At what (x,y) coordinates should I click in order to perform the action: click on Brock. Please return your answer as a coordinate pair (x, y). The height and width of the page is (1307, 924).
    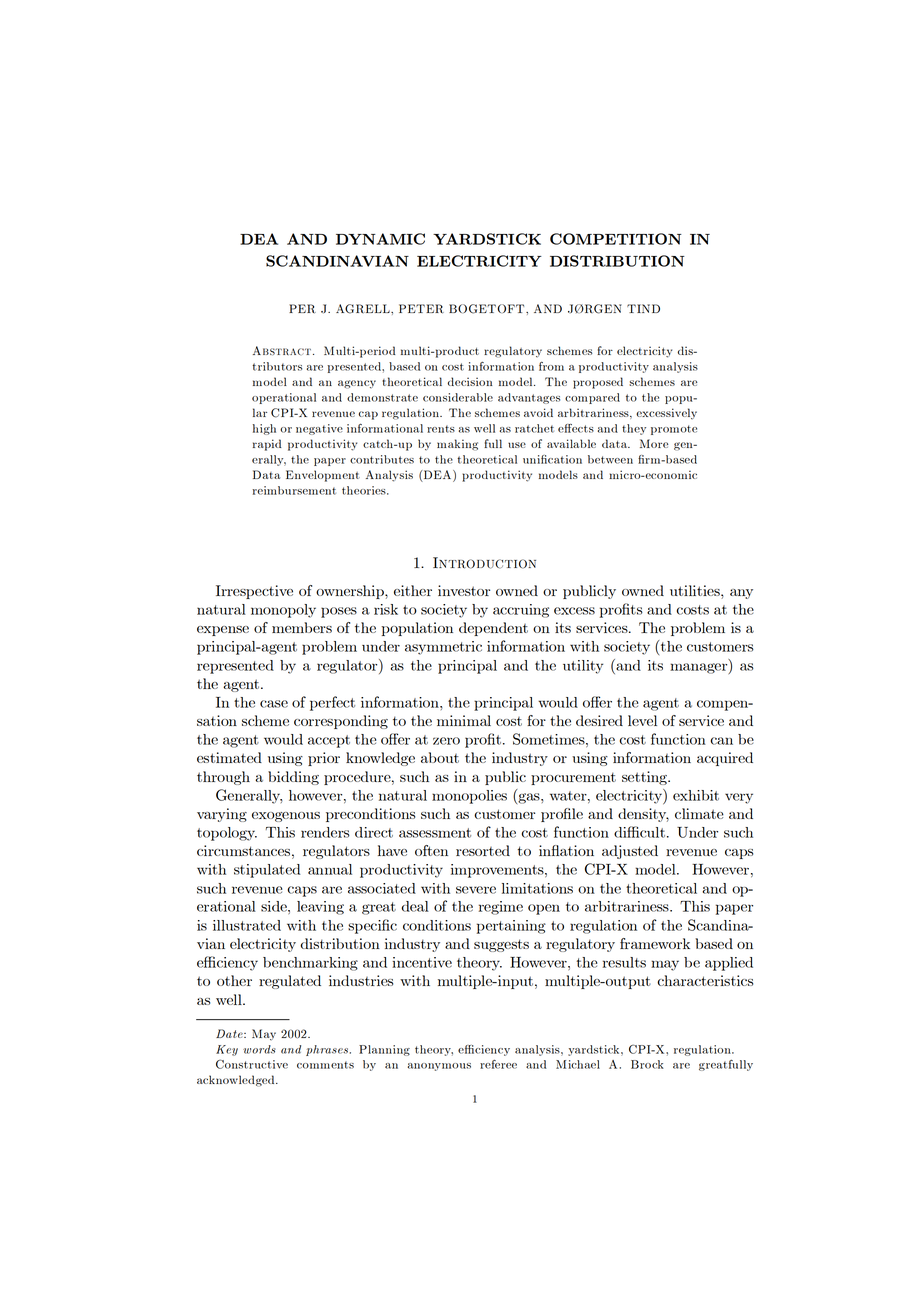
    Looking at the image, I should click on (647, 1064).
